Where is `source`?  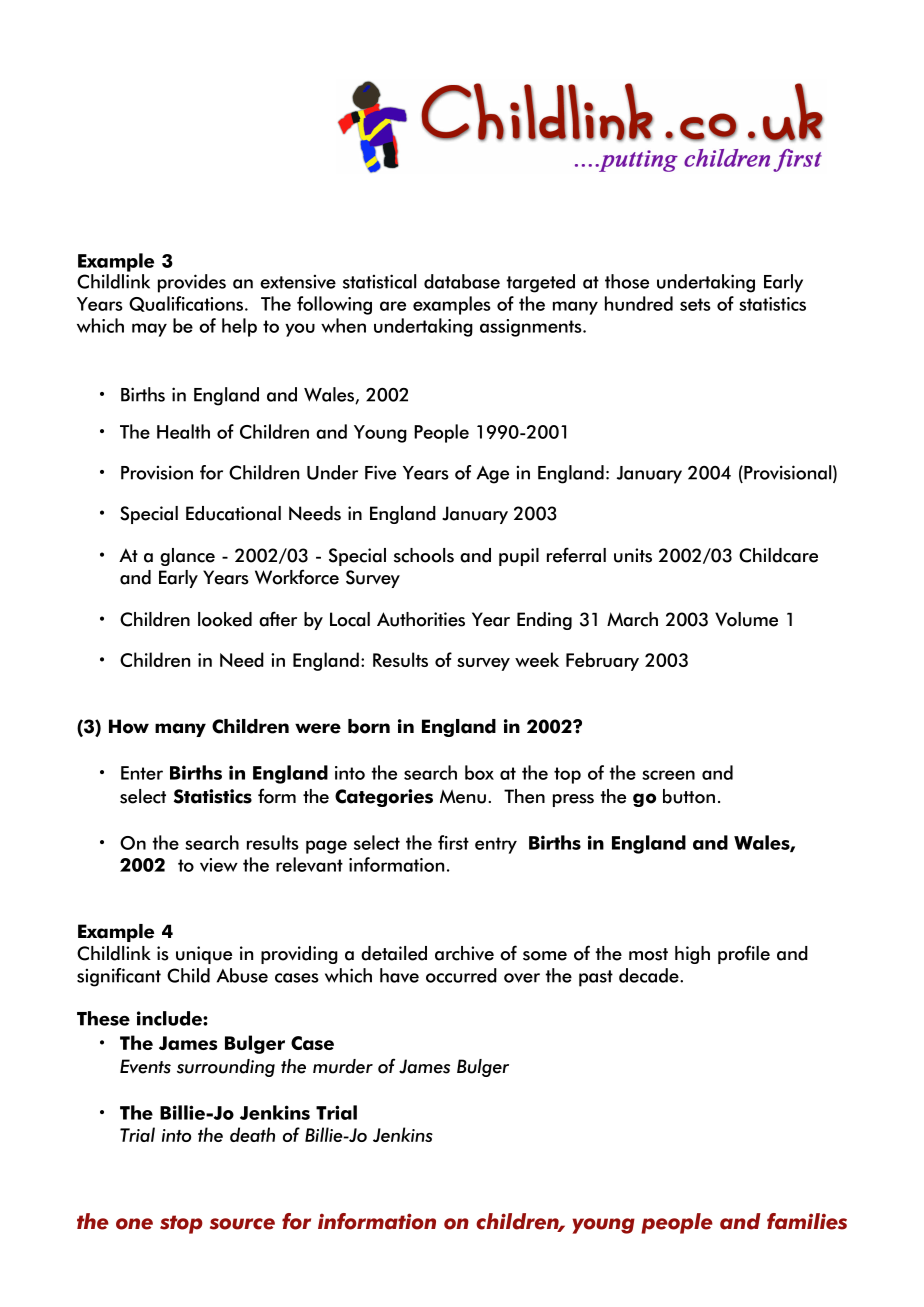 source is located at coordinates (242, 1224).
